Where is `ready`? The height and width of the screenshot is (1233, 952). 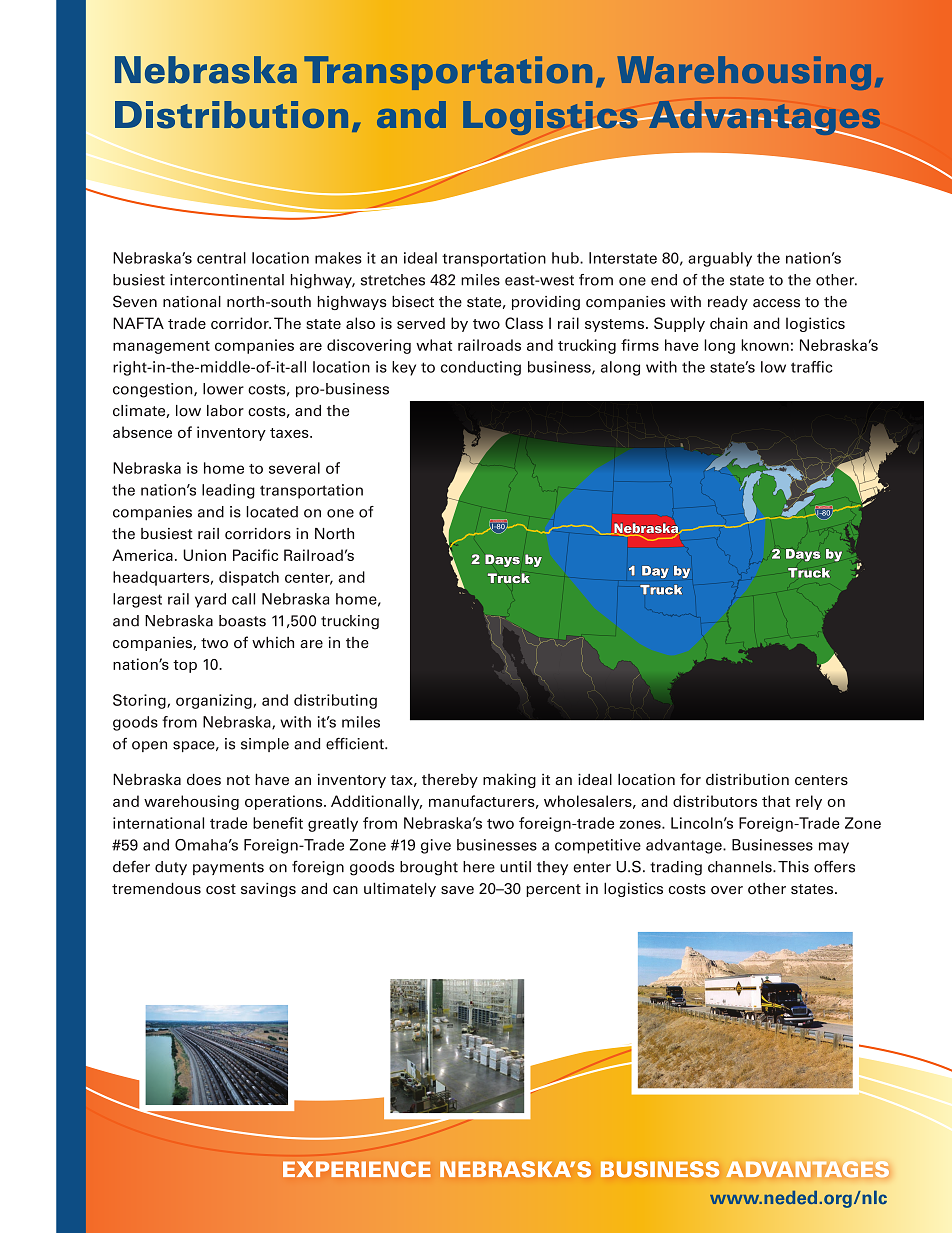
ready is located at coordinates (728, 303).
